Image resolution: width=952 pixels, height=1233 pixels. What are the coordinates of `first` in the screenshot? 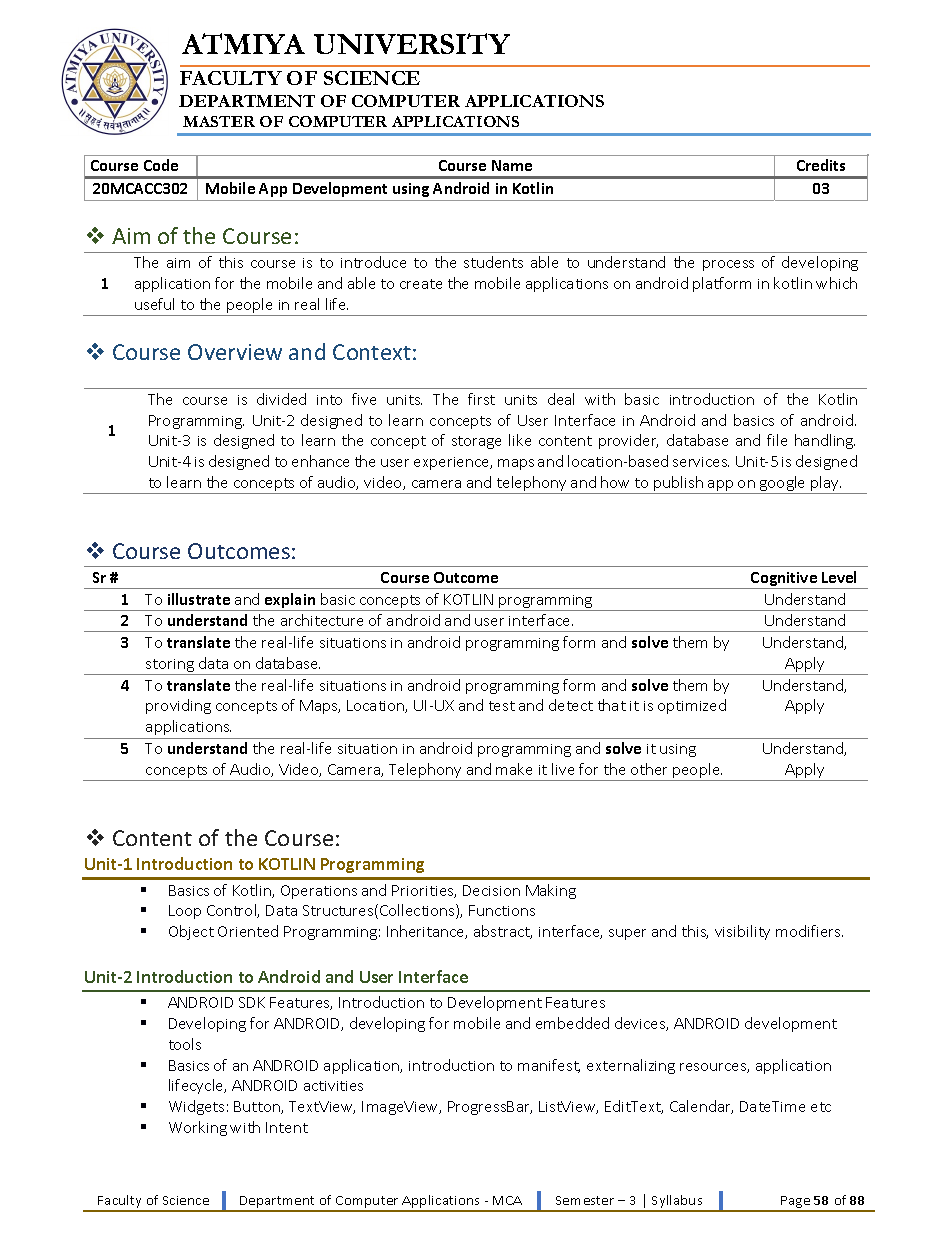 It's located at (481, 399).
